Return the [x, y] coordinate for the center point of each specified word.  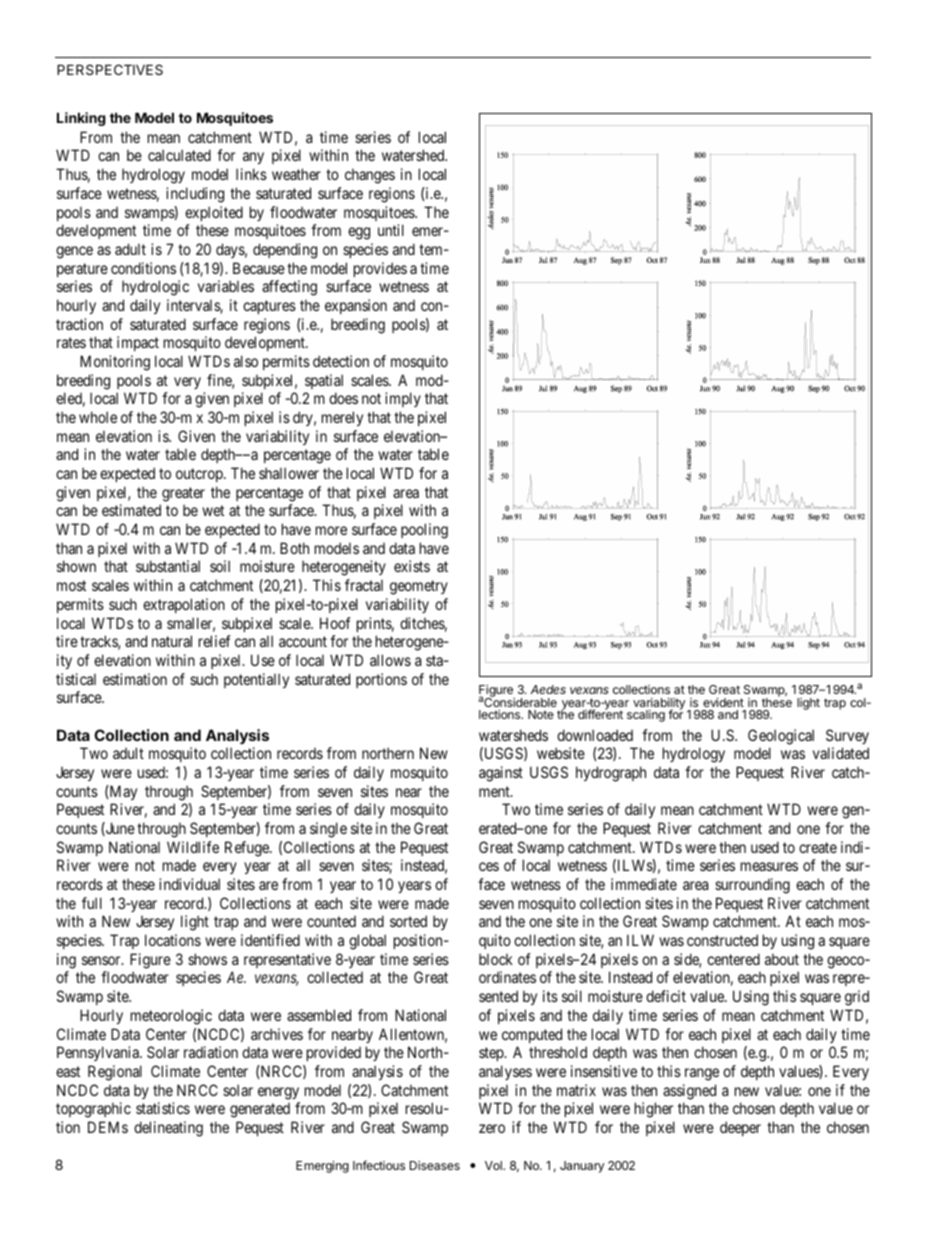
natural [172, 641]
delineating [168, 1129]
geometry [419, 587]
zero [492, 1128]
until [391, 230]
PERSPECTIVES [110, 69]
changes [370, 176]
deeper [740, 1128]
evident [723, 702]
